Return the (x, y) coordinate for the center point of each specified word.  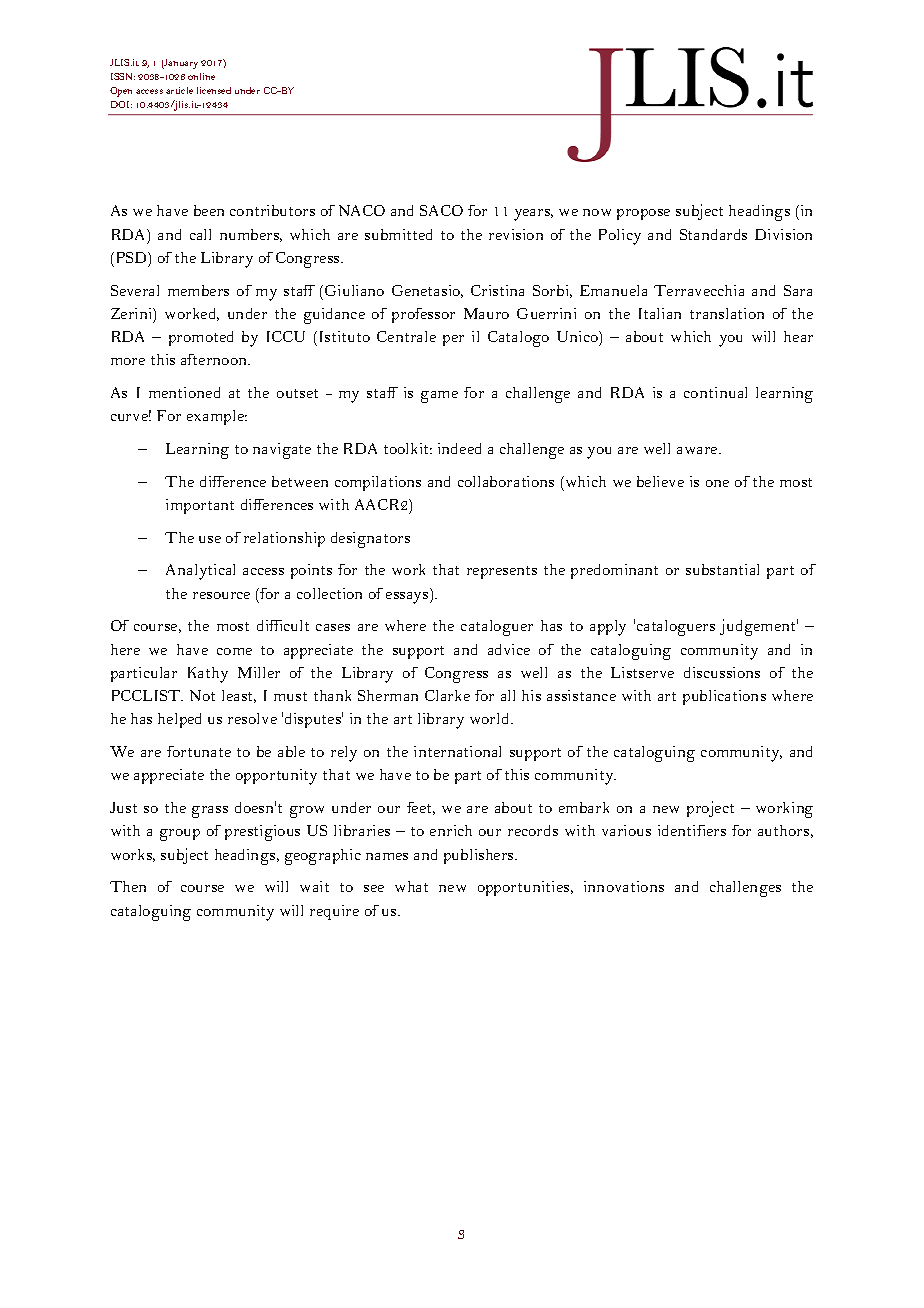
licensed (214, 90)
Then (128, 886)
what (411, 886)
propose (643, 214)
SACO (441, 210)
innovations (624, 886)
